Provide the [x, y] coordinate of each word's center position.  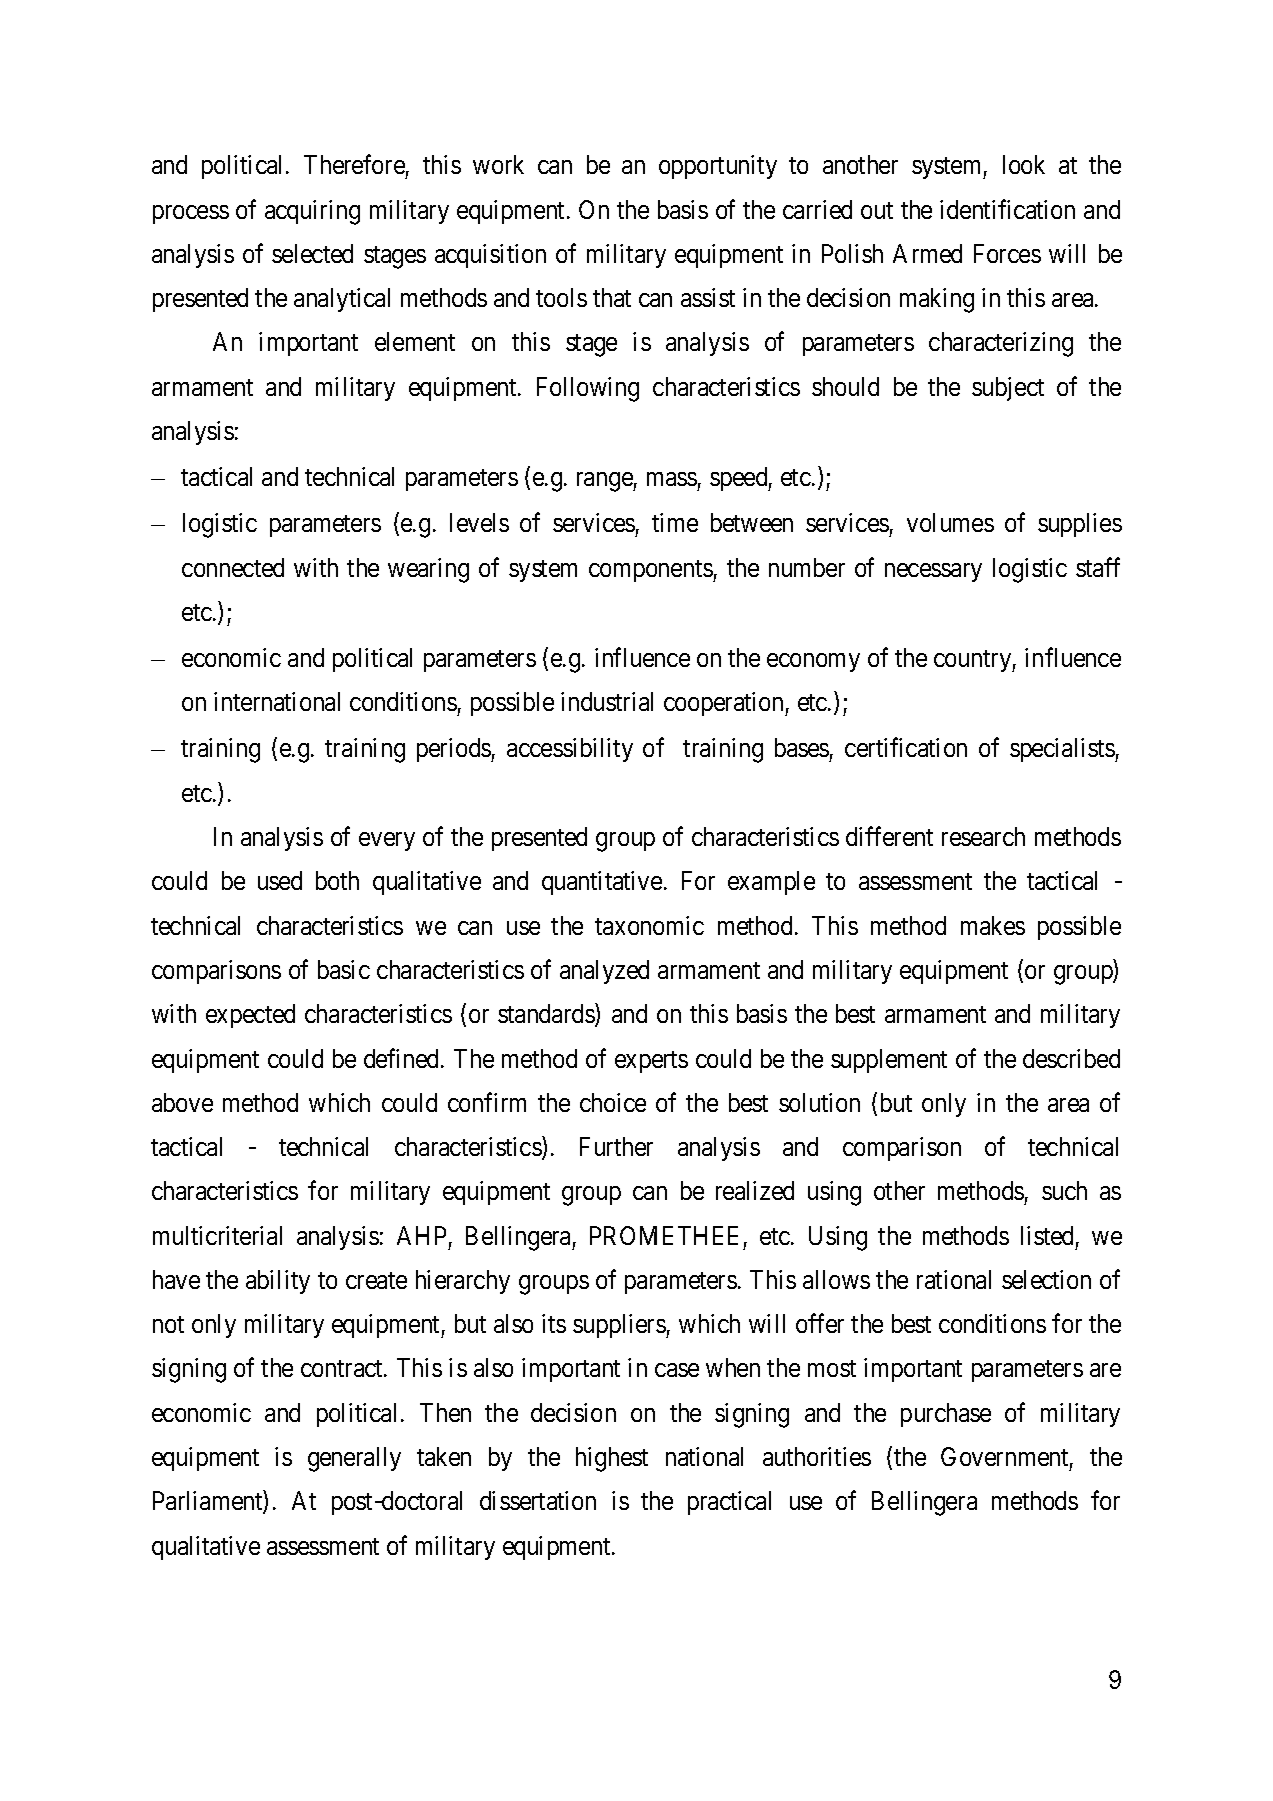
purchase [946, 1415]
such [1064, 1190]
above [182, 1102]
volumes [950, 522]
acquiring [312, 212]
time [675, 522]
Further [616, 1146]
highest [612, 1459]
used [280, 880]
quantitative [602, 883]
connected [233, 567]
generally [354, 1459]
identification [1007, 209]
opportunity [718, 167]
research [983, 836]
